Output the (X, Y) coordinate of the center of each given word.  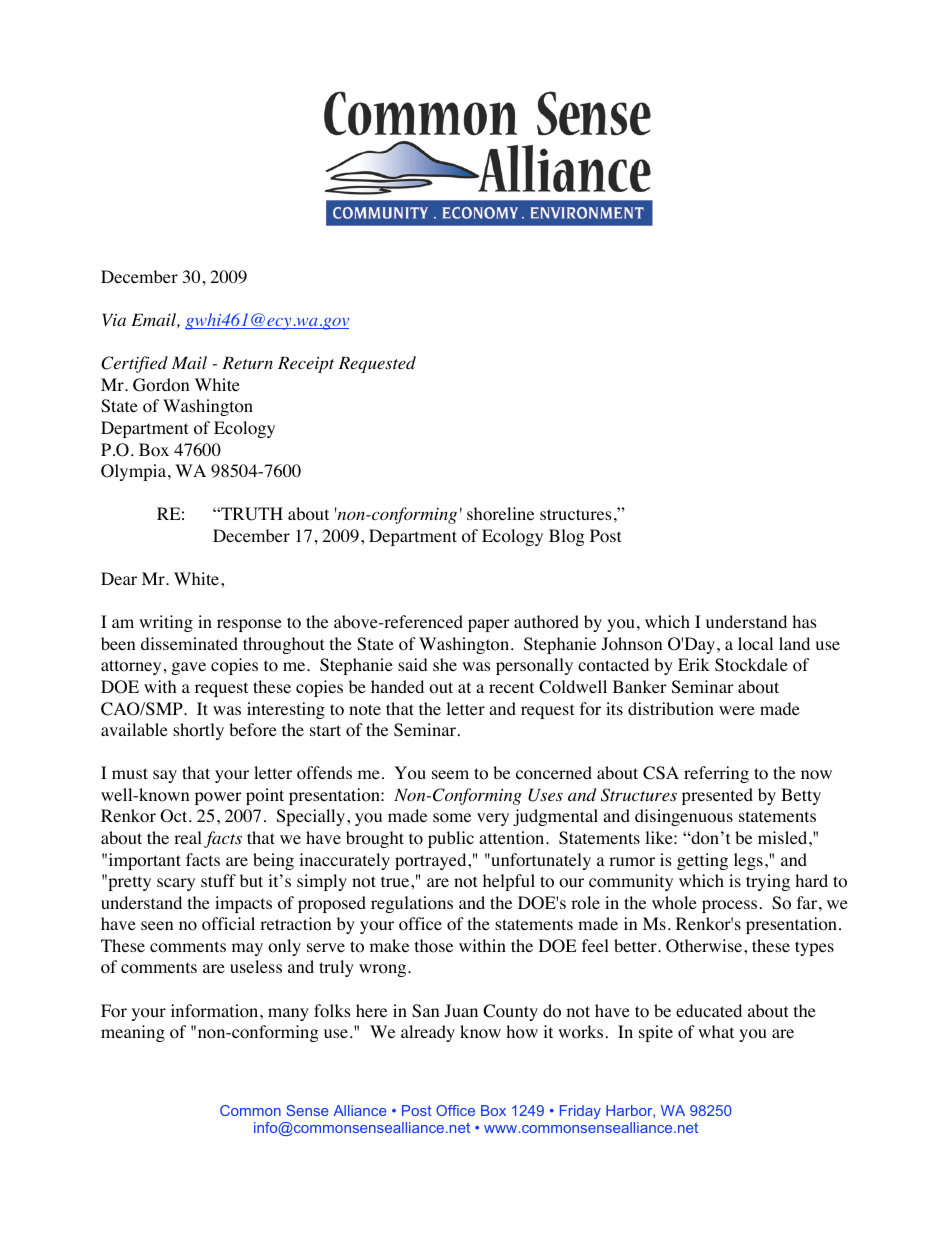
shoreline (500, 514)
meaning (133, 1033)
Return (247, 363)
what (716, 1031)
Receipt (306, 365)
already (428, 1033)
